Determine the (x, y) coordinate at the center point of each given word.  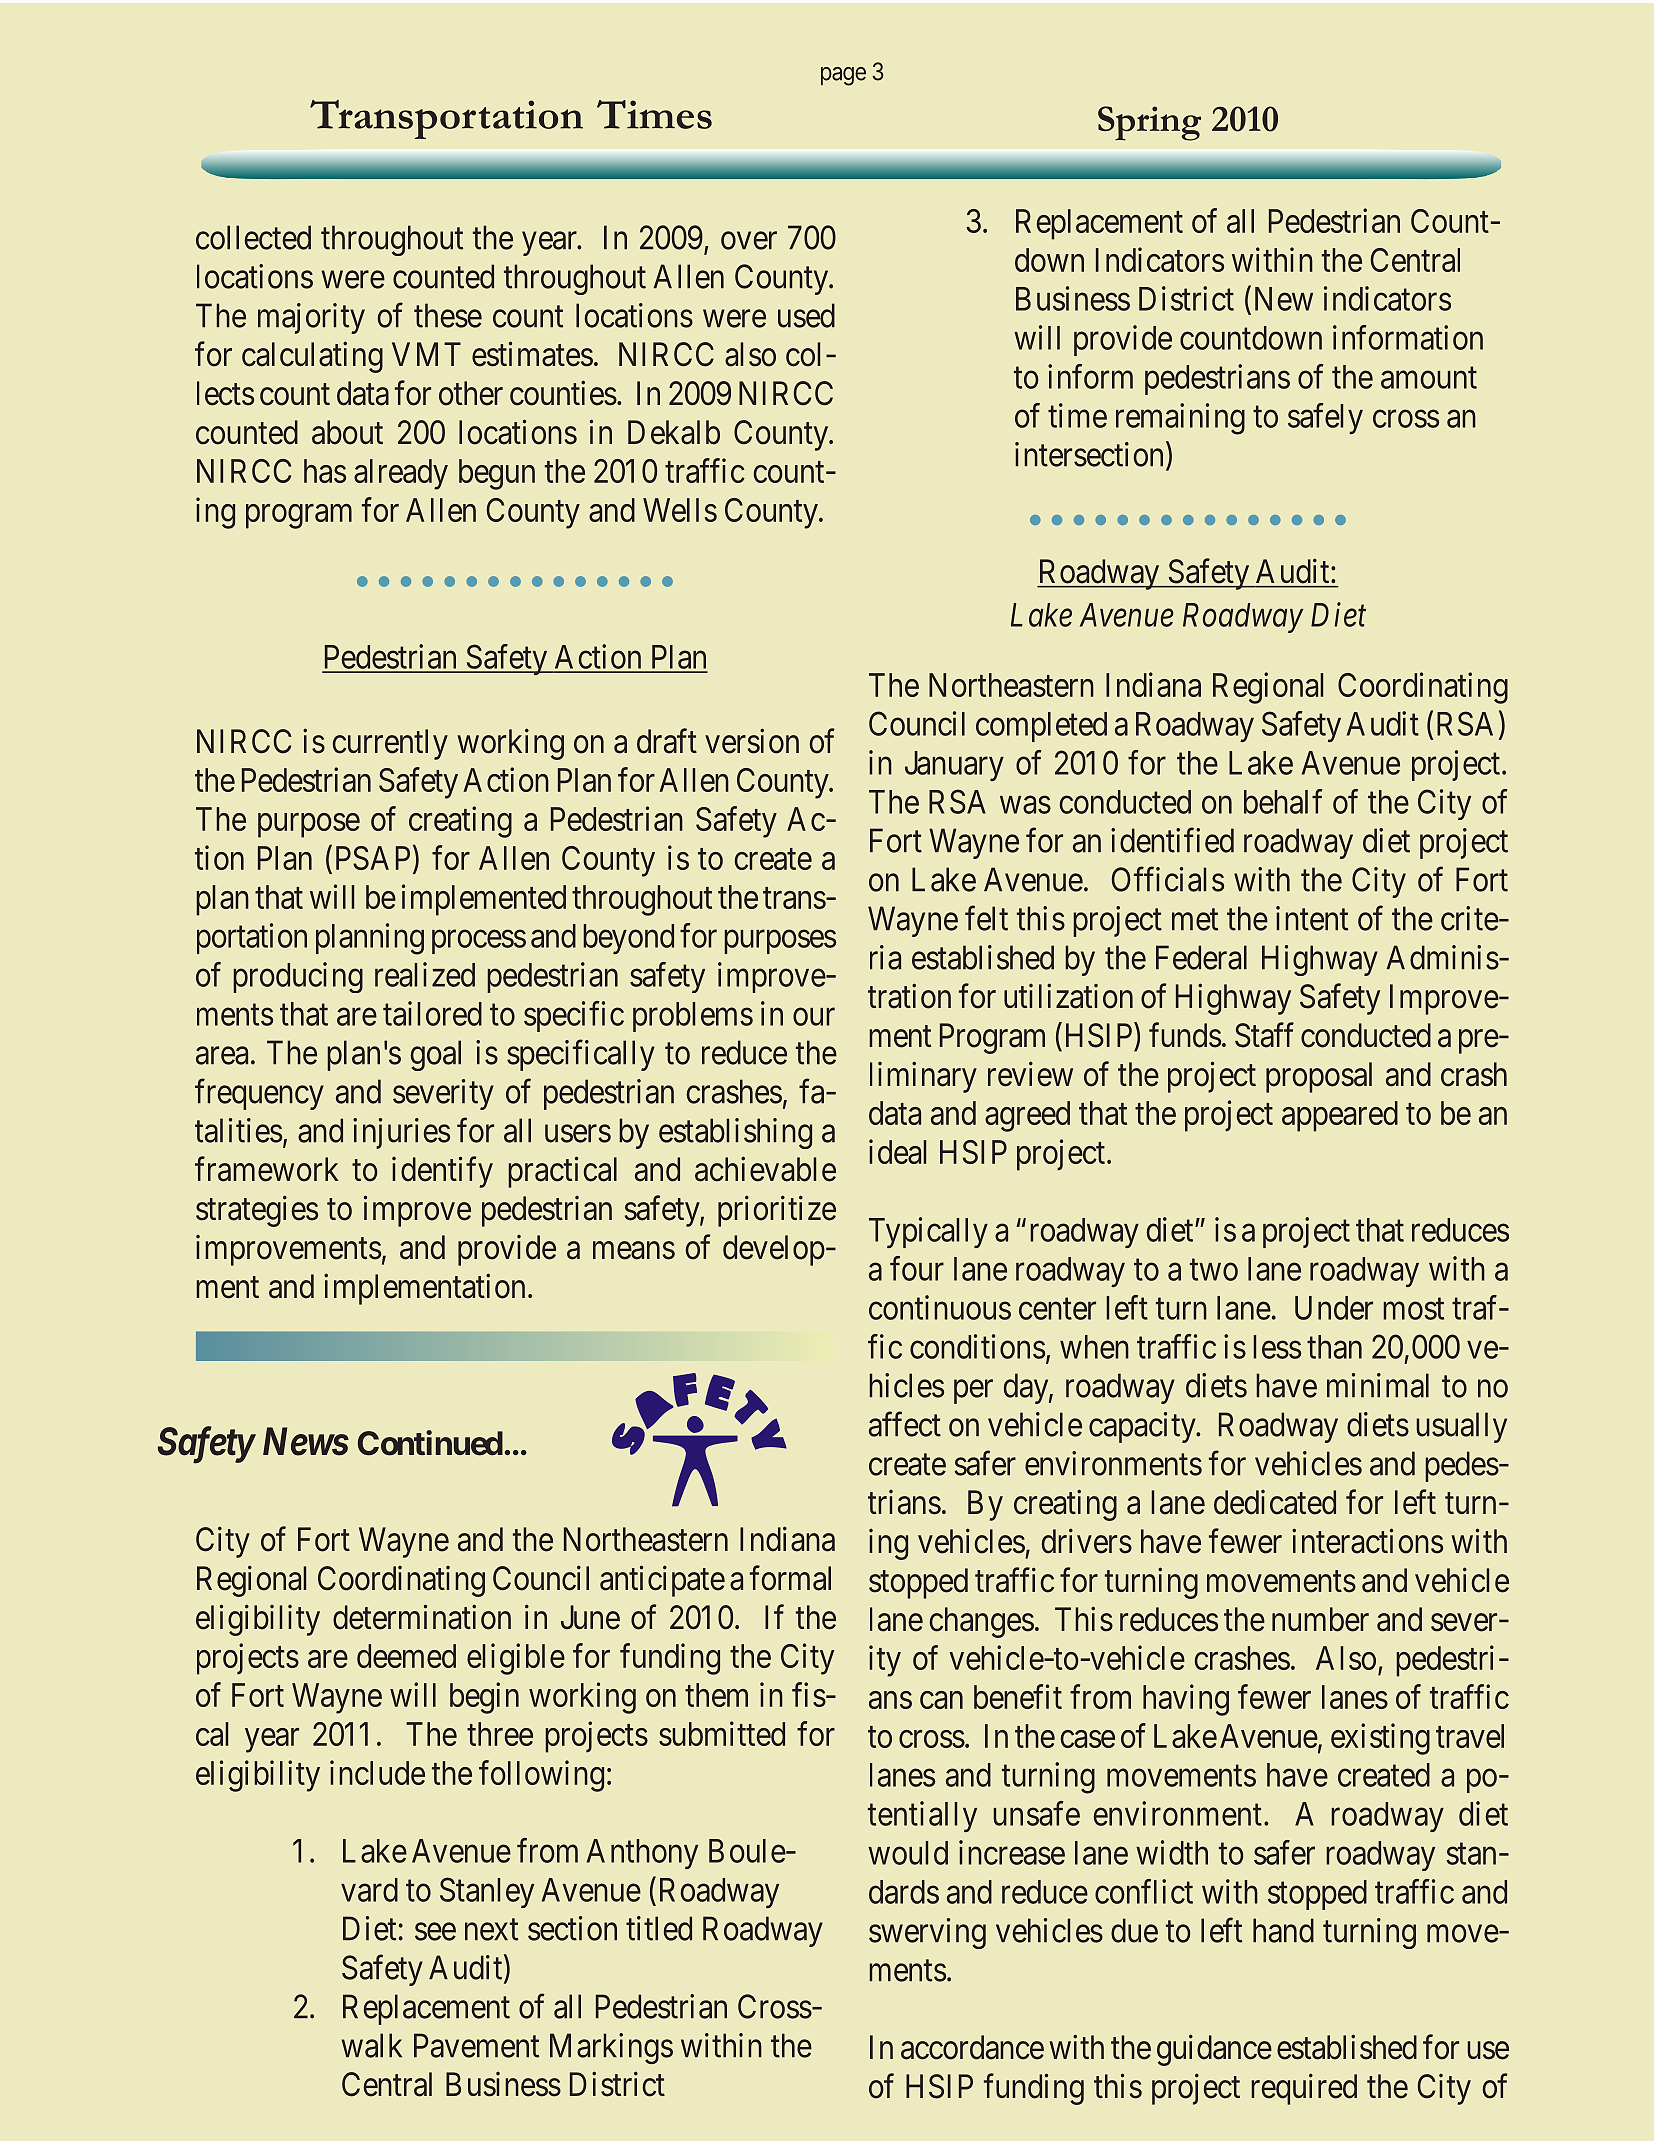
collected (253, 237)
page (843, 76)
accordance (972, 2047)
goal (435, 1055)
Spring (1149, 123)
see (435, 1932)
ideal (897, 1151)
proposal (1319, 1077)
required (1304, 2089)
